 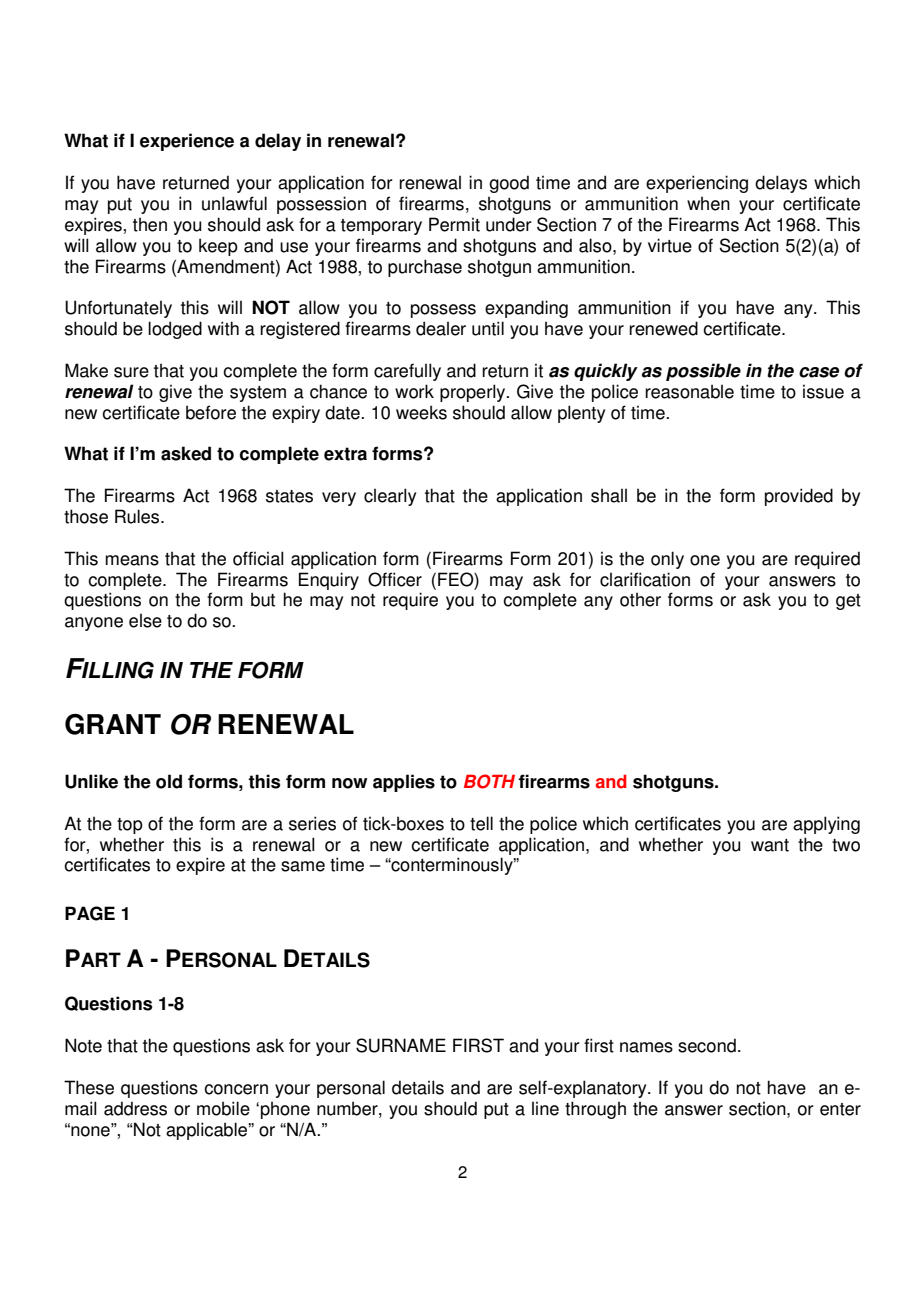 I want to click on get, so click(x=848, y=602).
